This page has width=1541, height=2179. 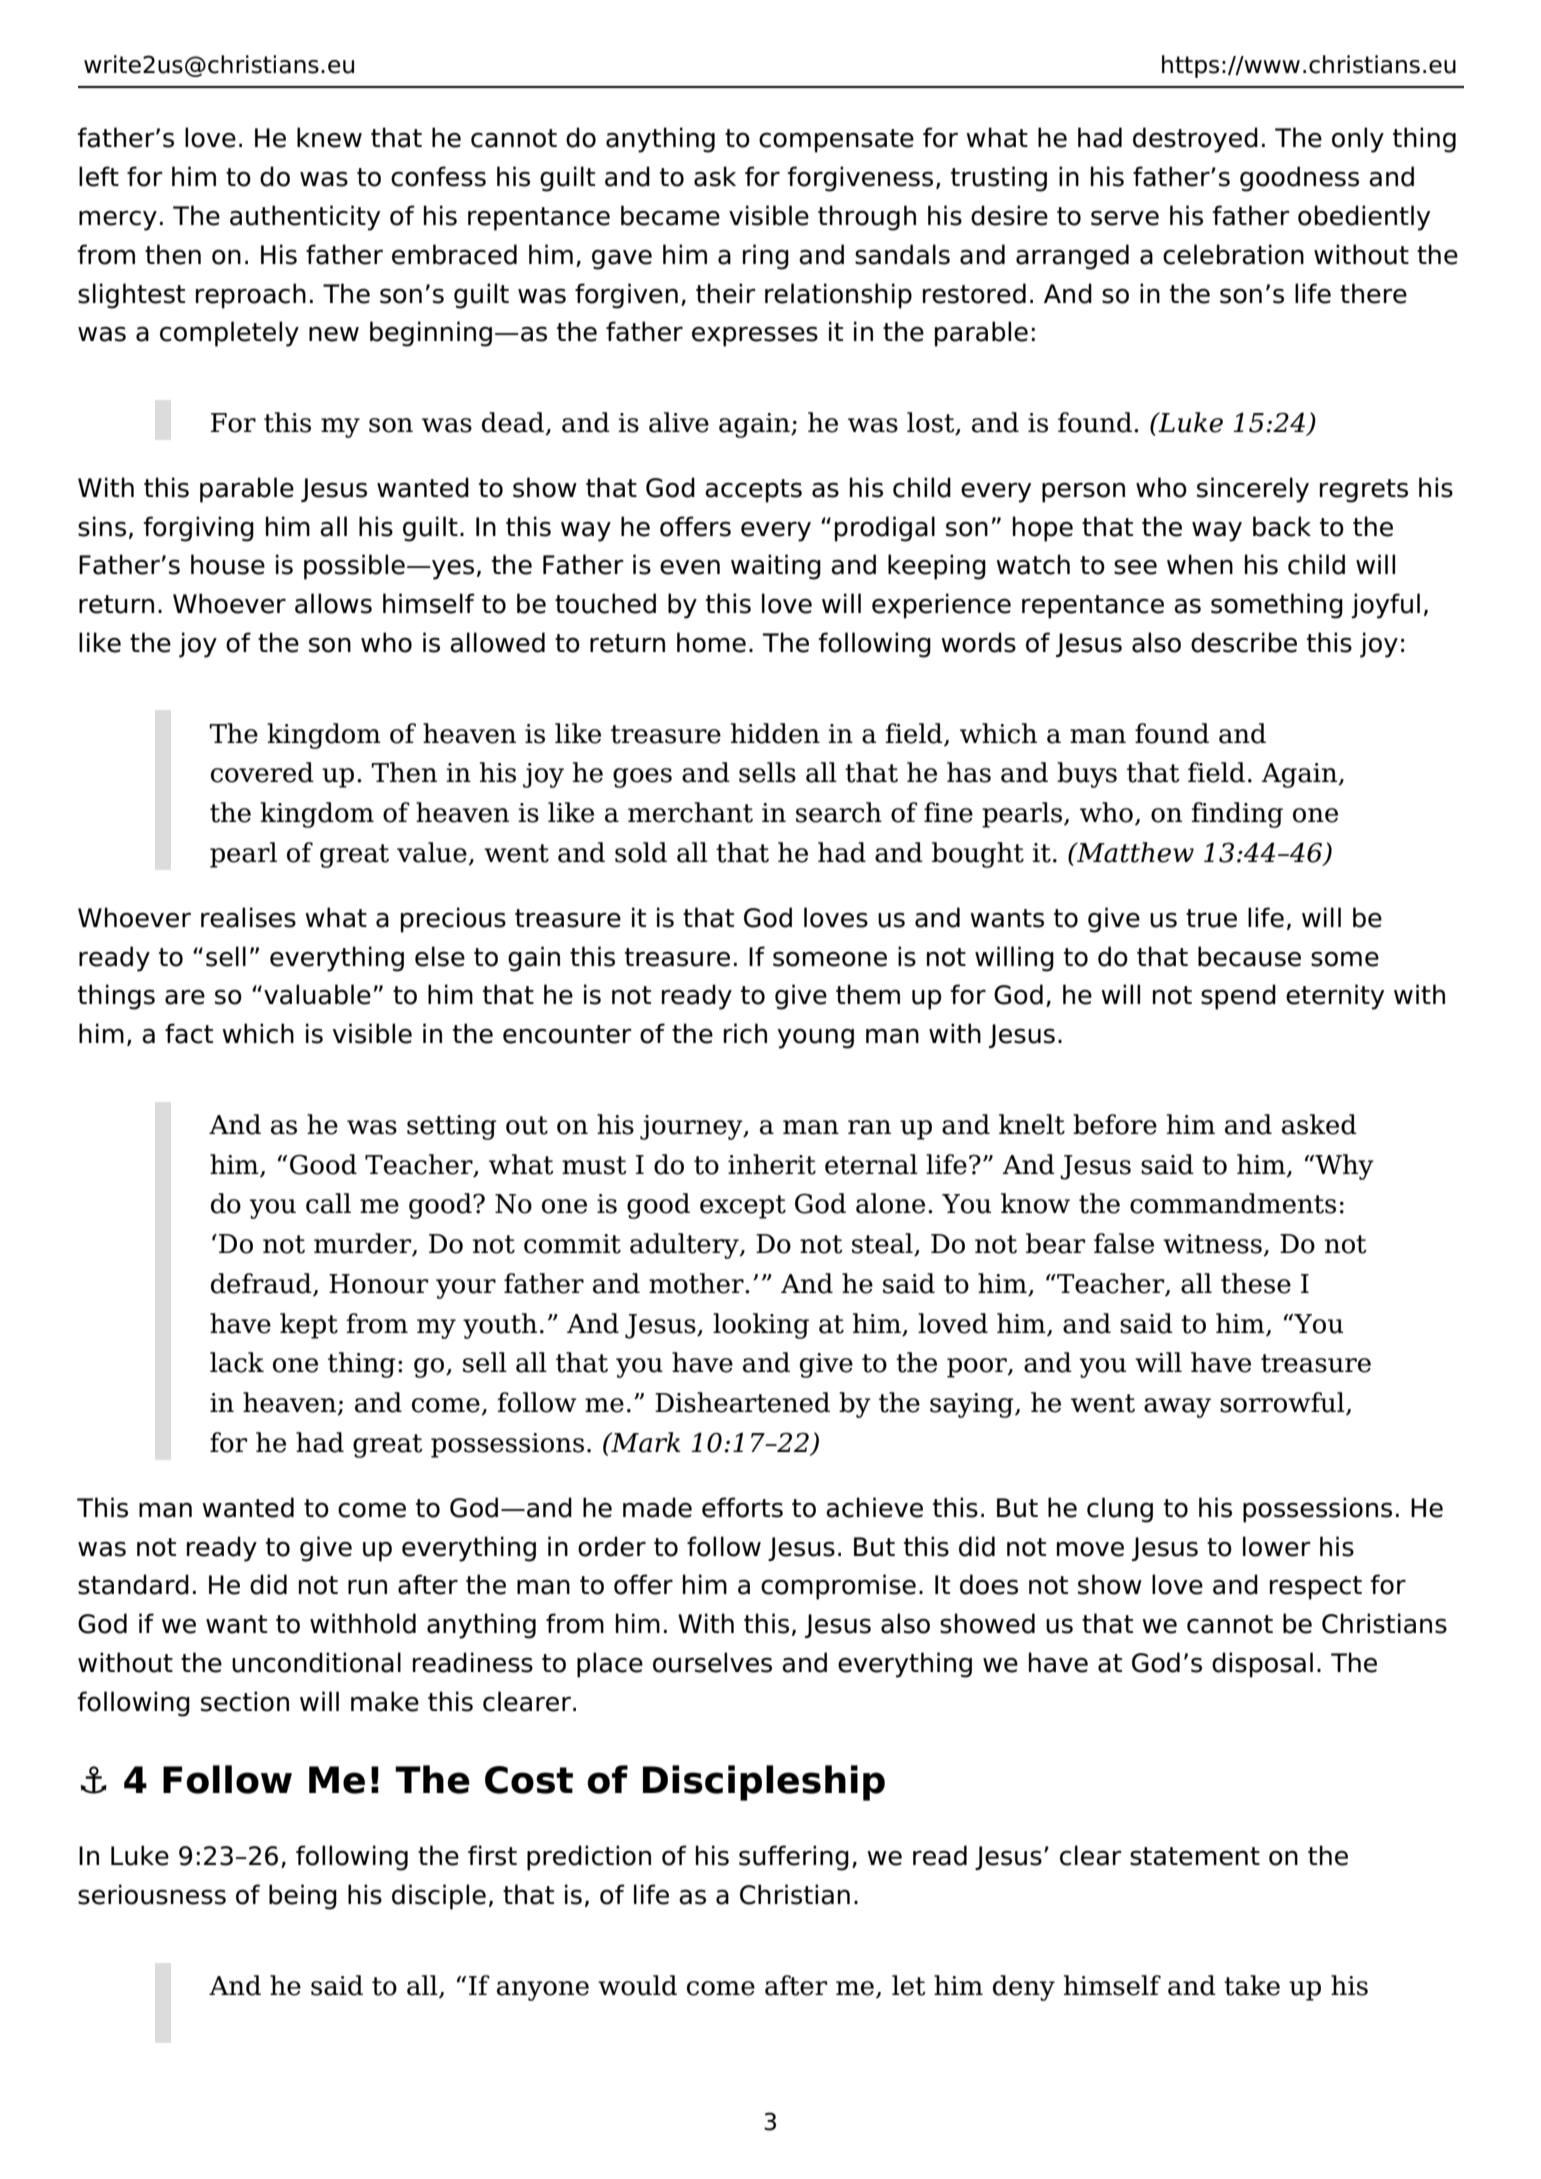 I want to click on hidden, so click(x=775, y=733).
